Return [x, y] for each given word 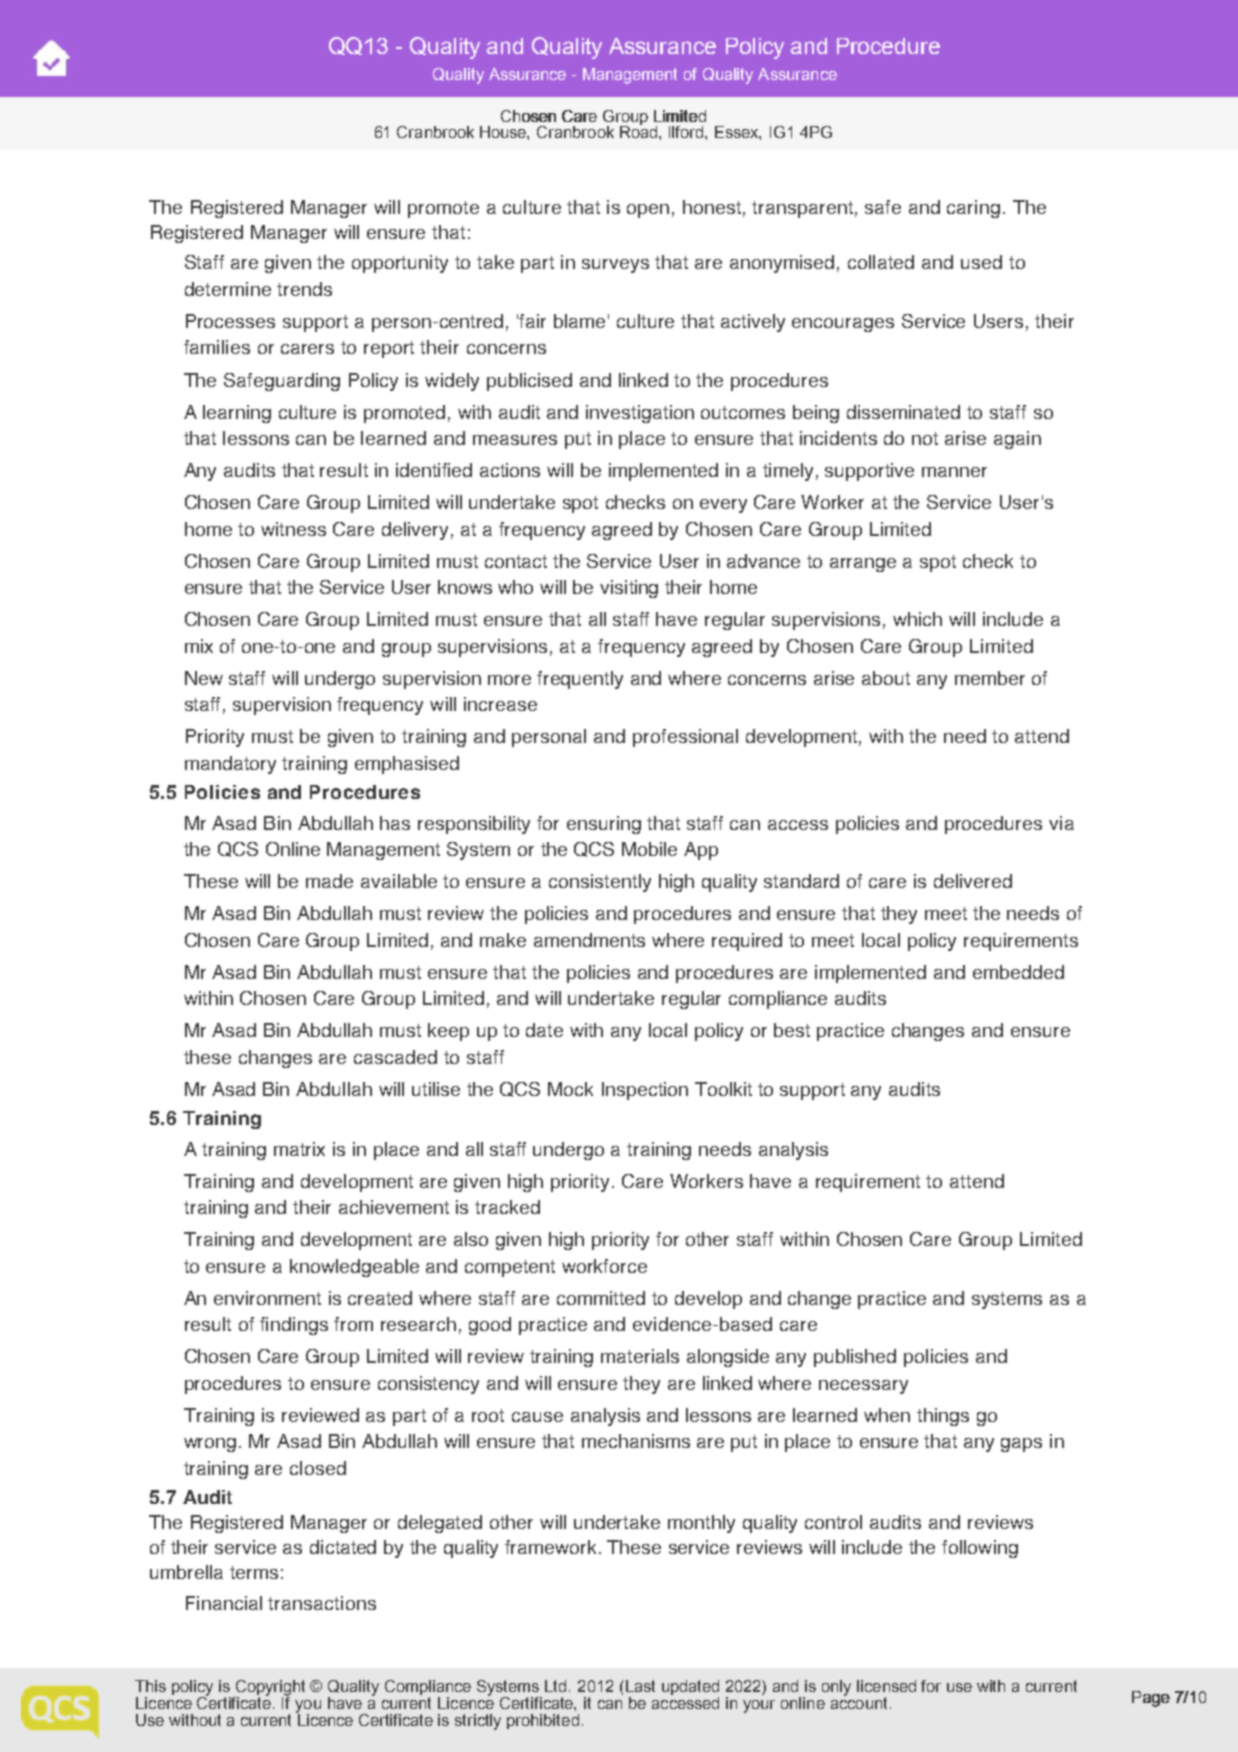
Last [639, 1686]
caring [973, 209]
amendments [589, 940]
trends [304, 289]
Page [1151, 1699]
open [648, 211]
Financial [224, 1603]
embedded [1018, 972]
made [329, 881]
